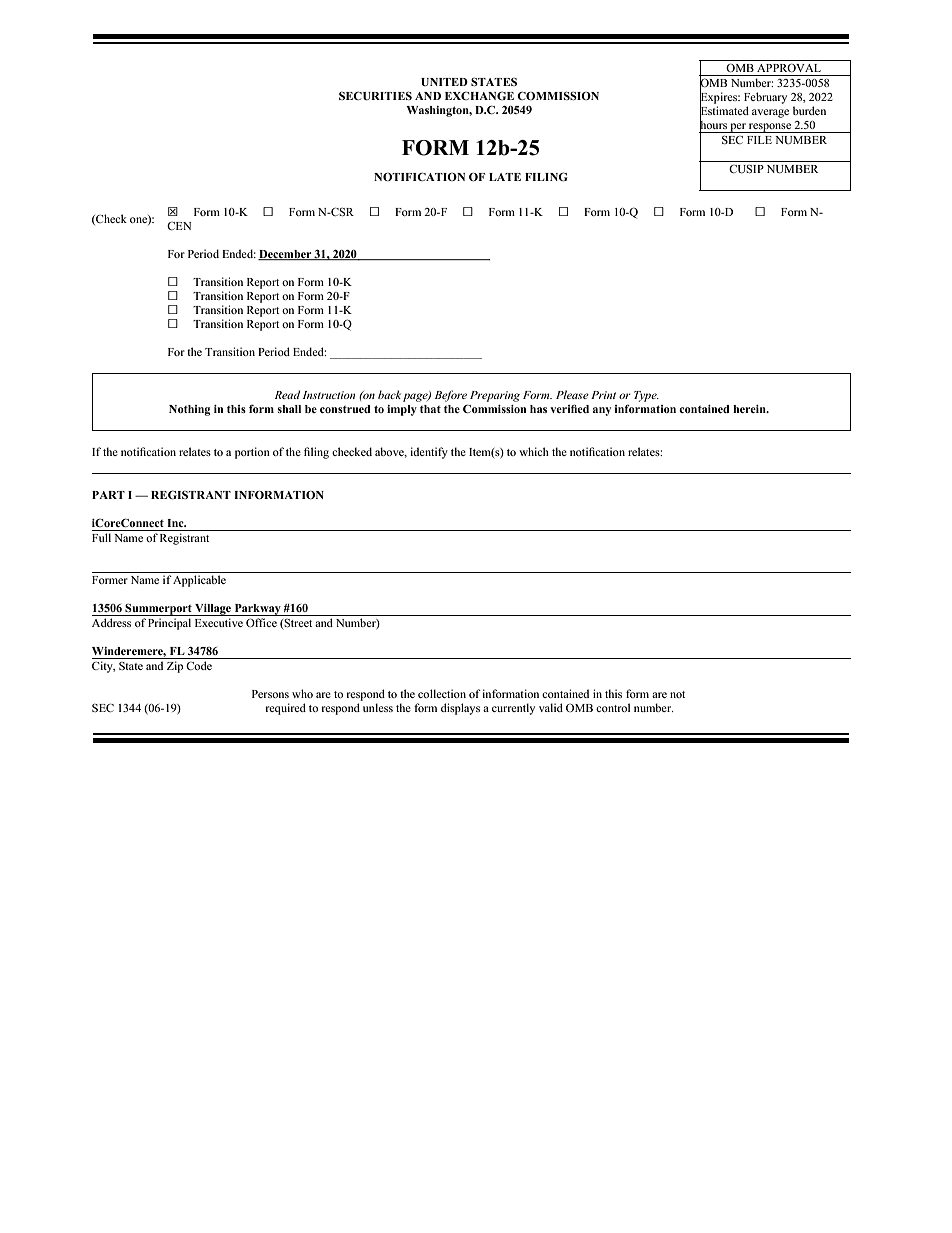  Describe the element at coordinates (175, 667) in the screenshot. I see `Zip` at that location.
